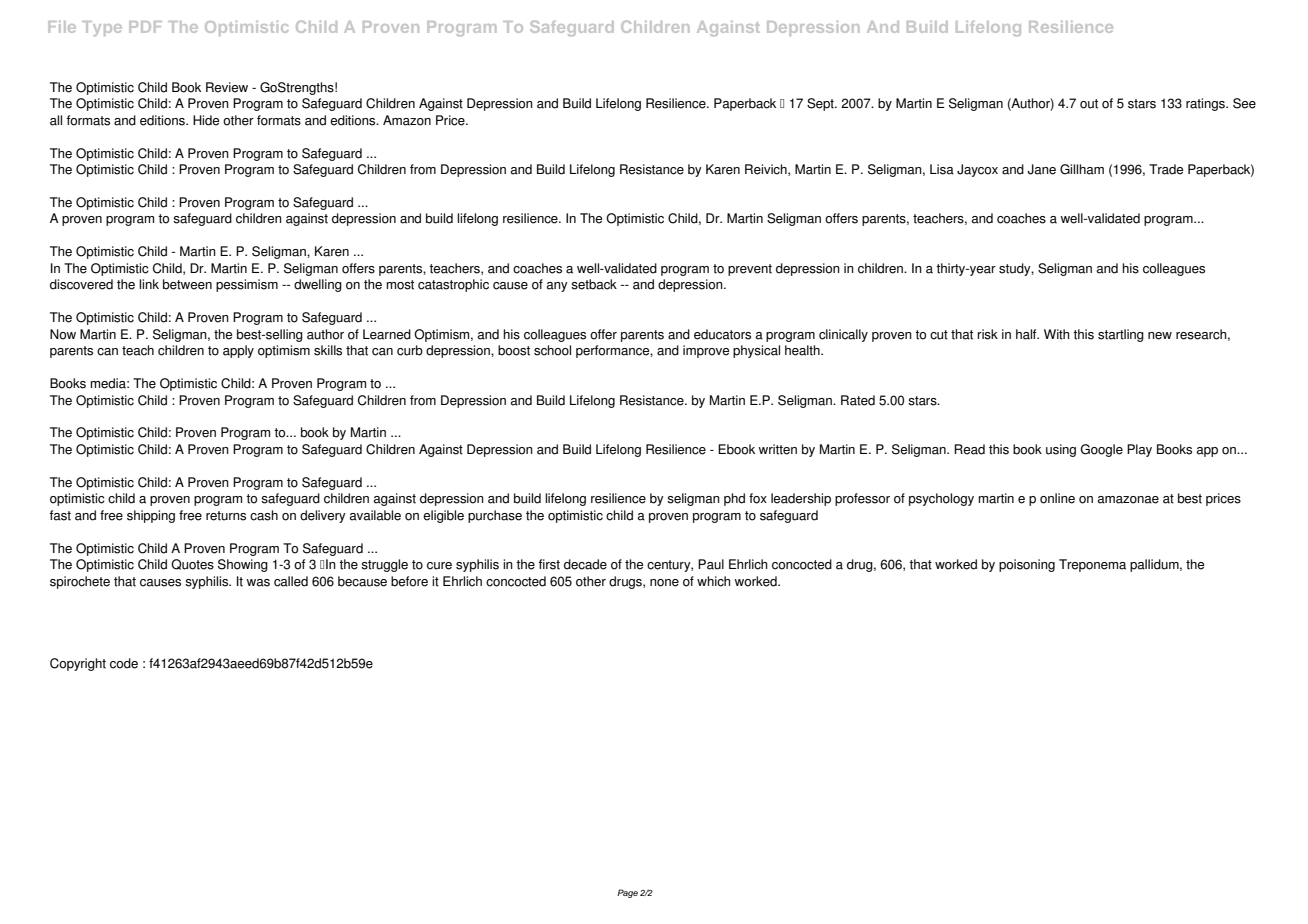 Image resolution: width=1308 pixels, height=924 pixels. I want to click on PDF, so click(145, 27).
